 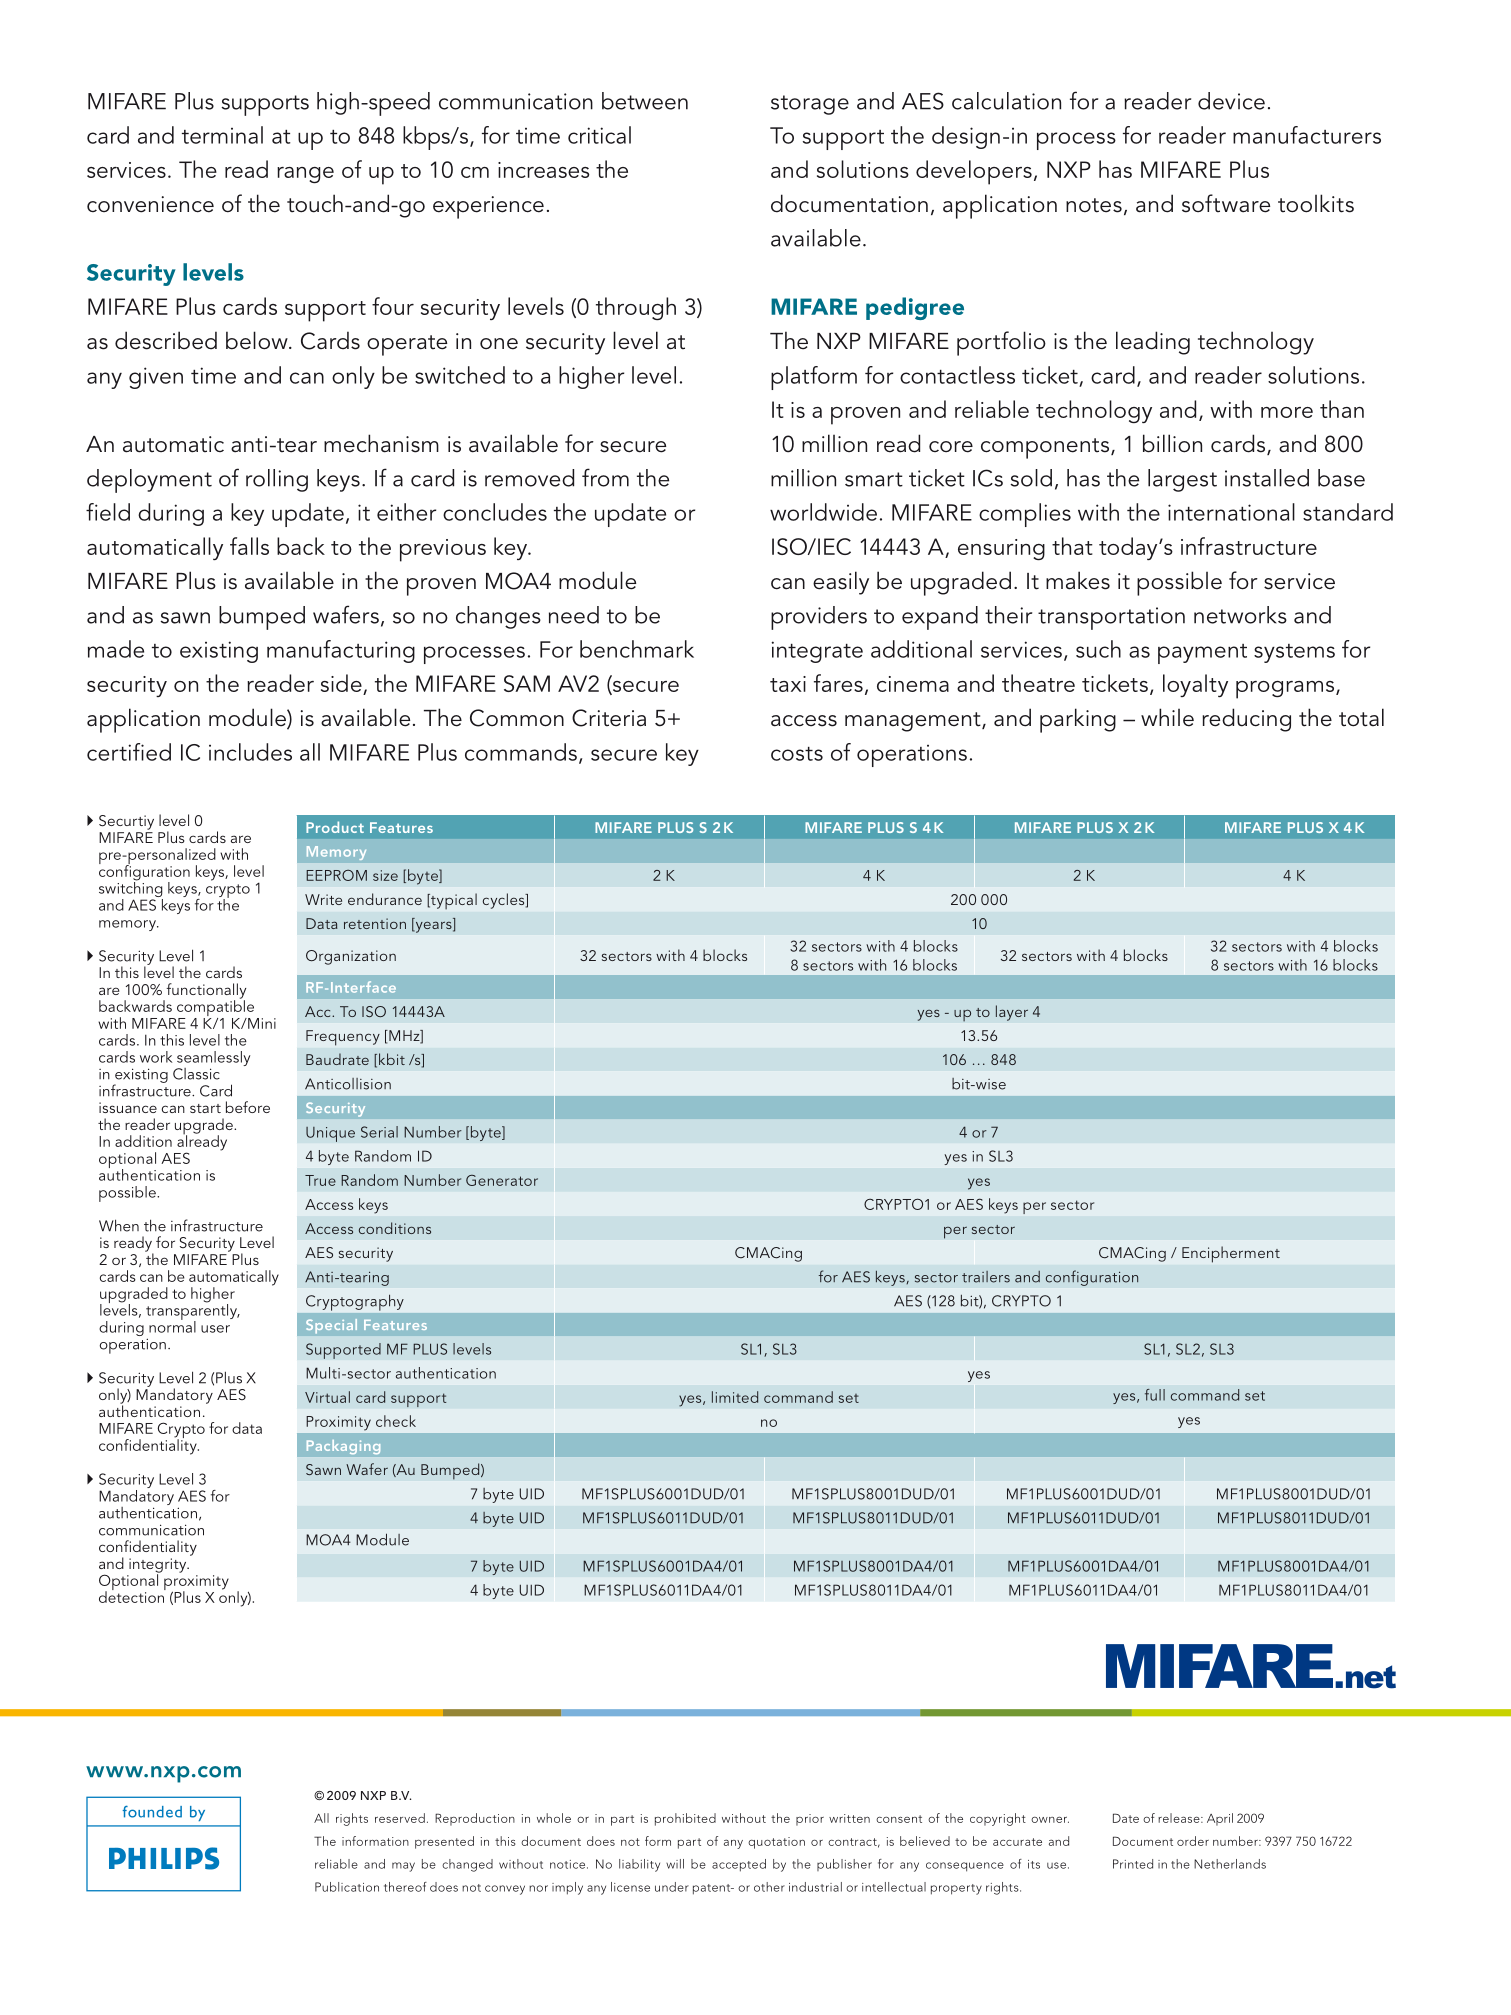 I want to click on full, so click(x=1155, y=1395).
